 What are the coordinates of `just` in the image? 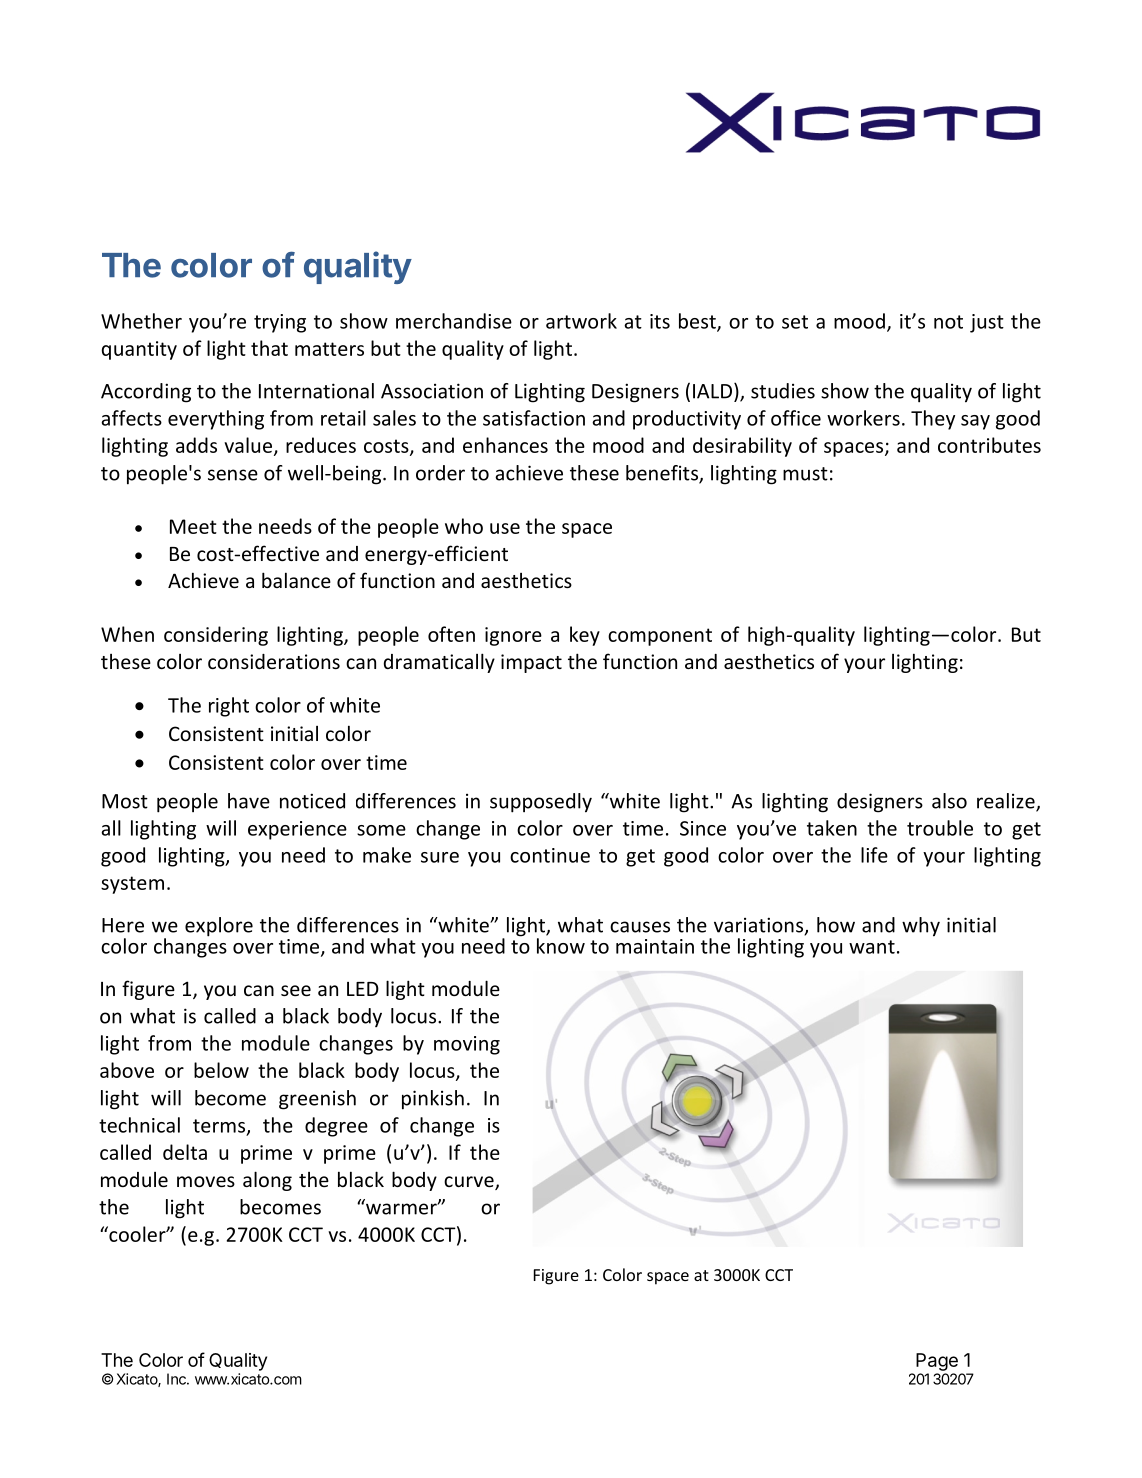 It's located at (987, 323).
